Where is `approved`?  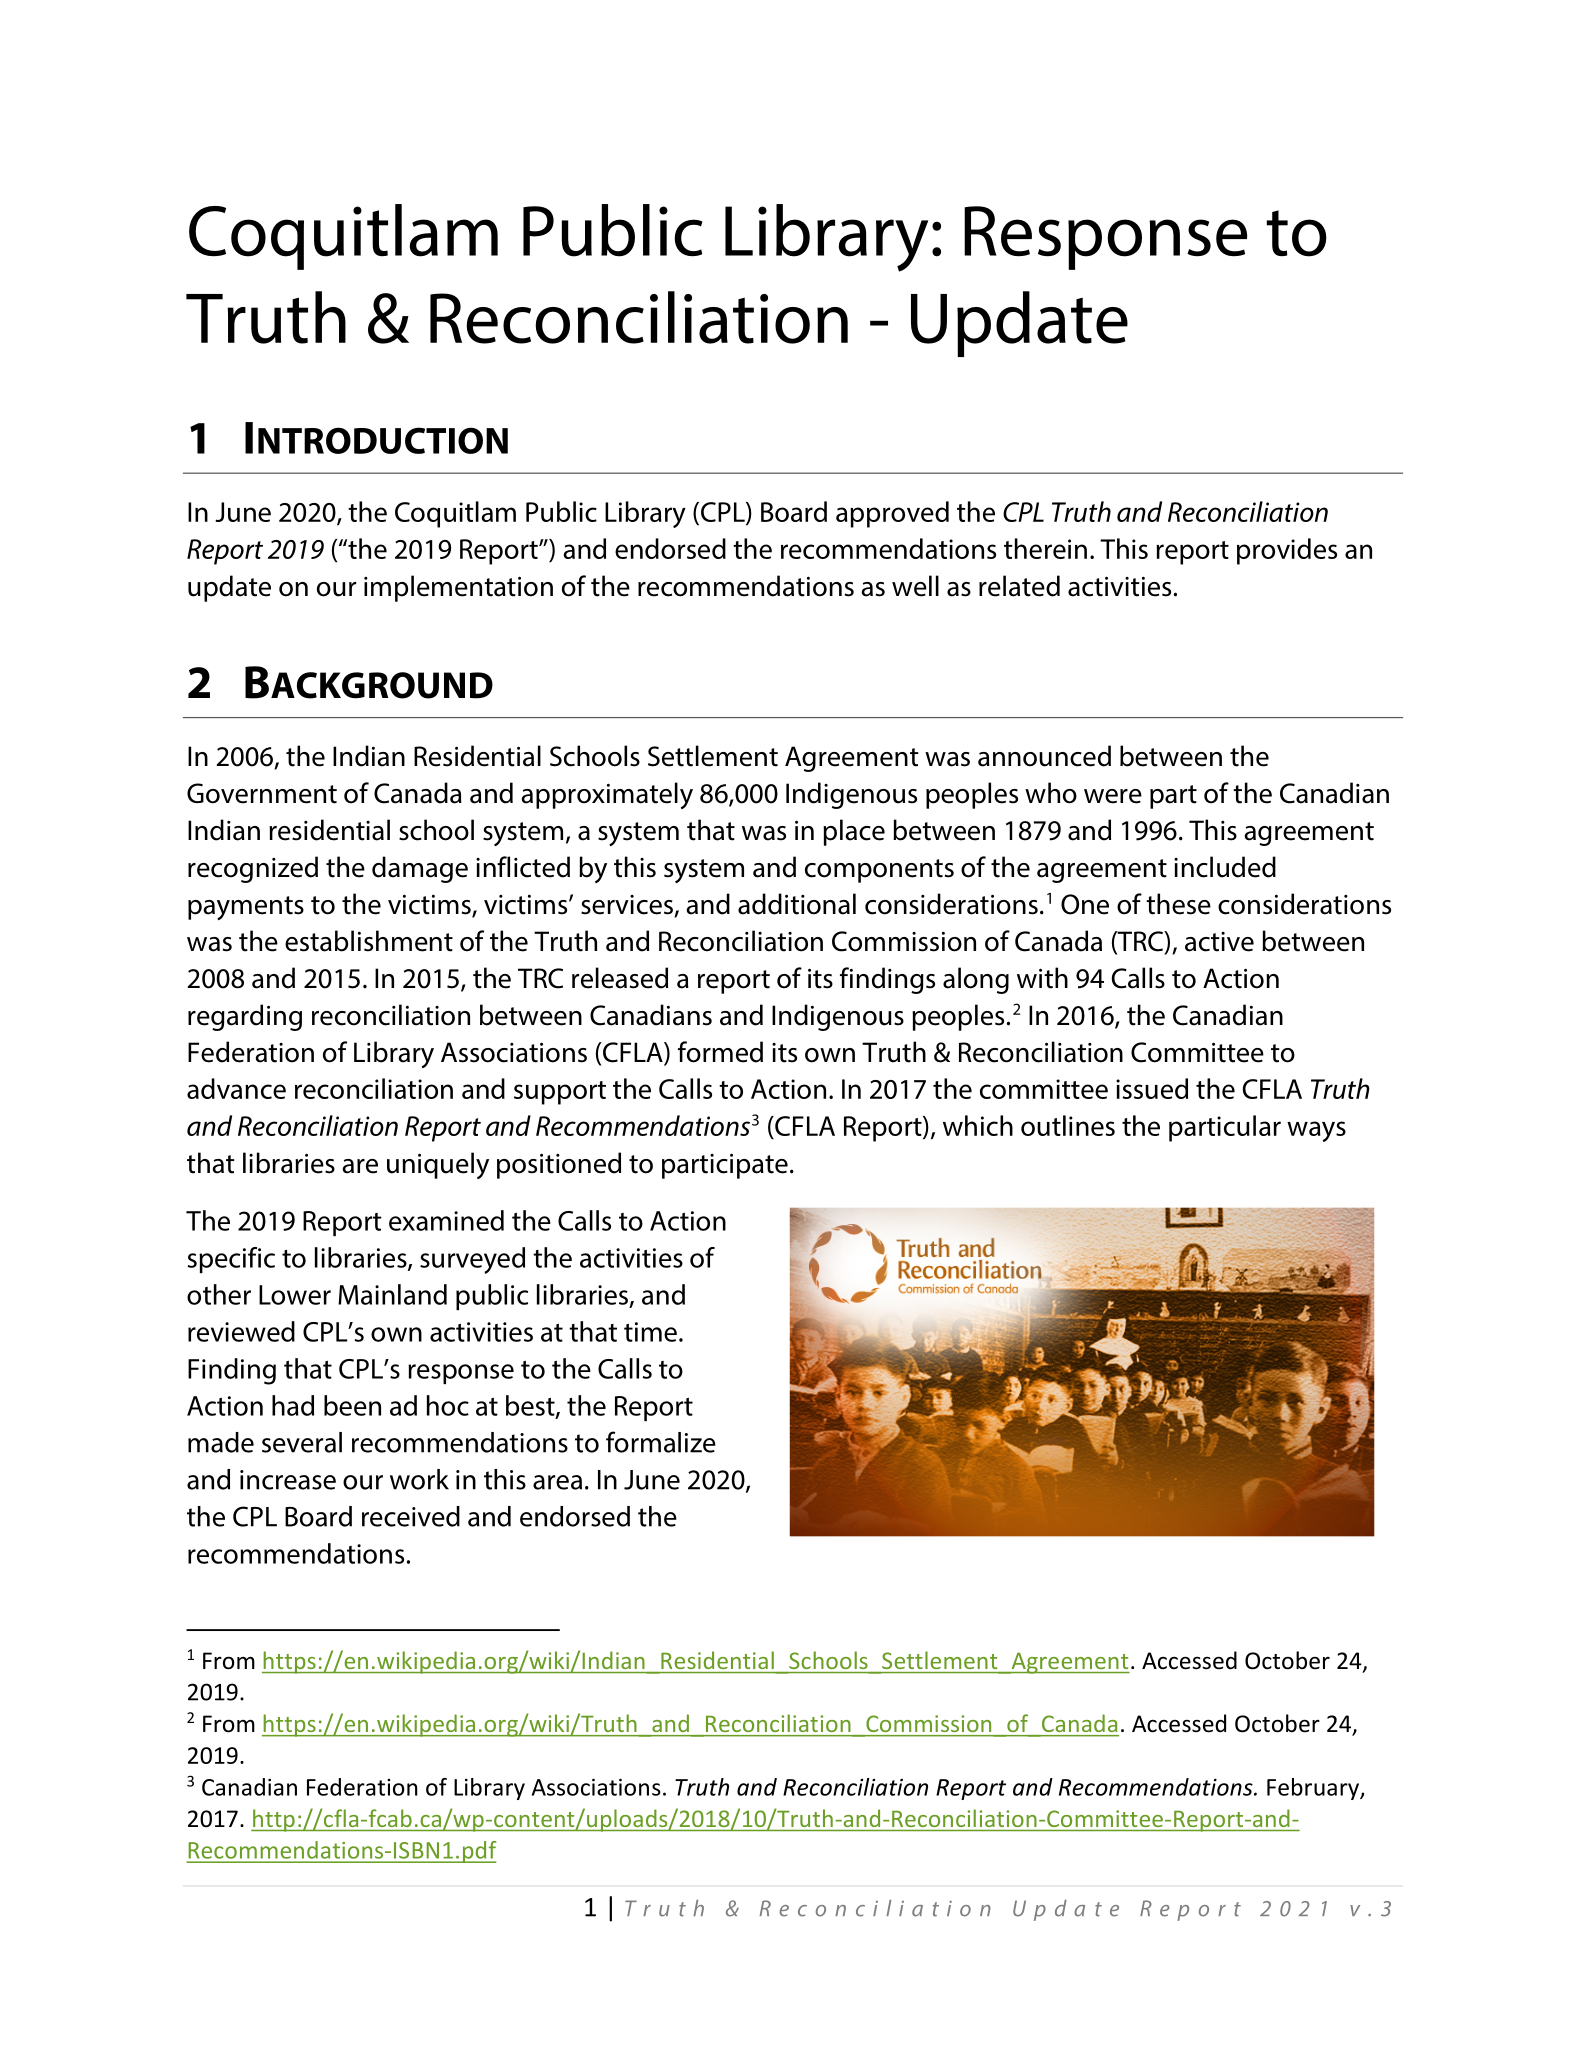 approved is located at coordinates (892, 514).
